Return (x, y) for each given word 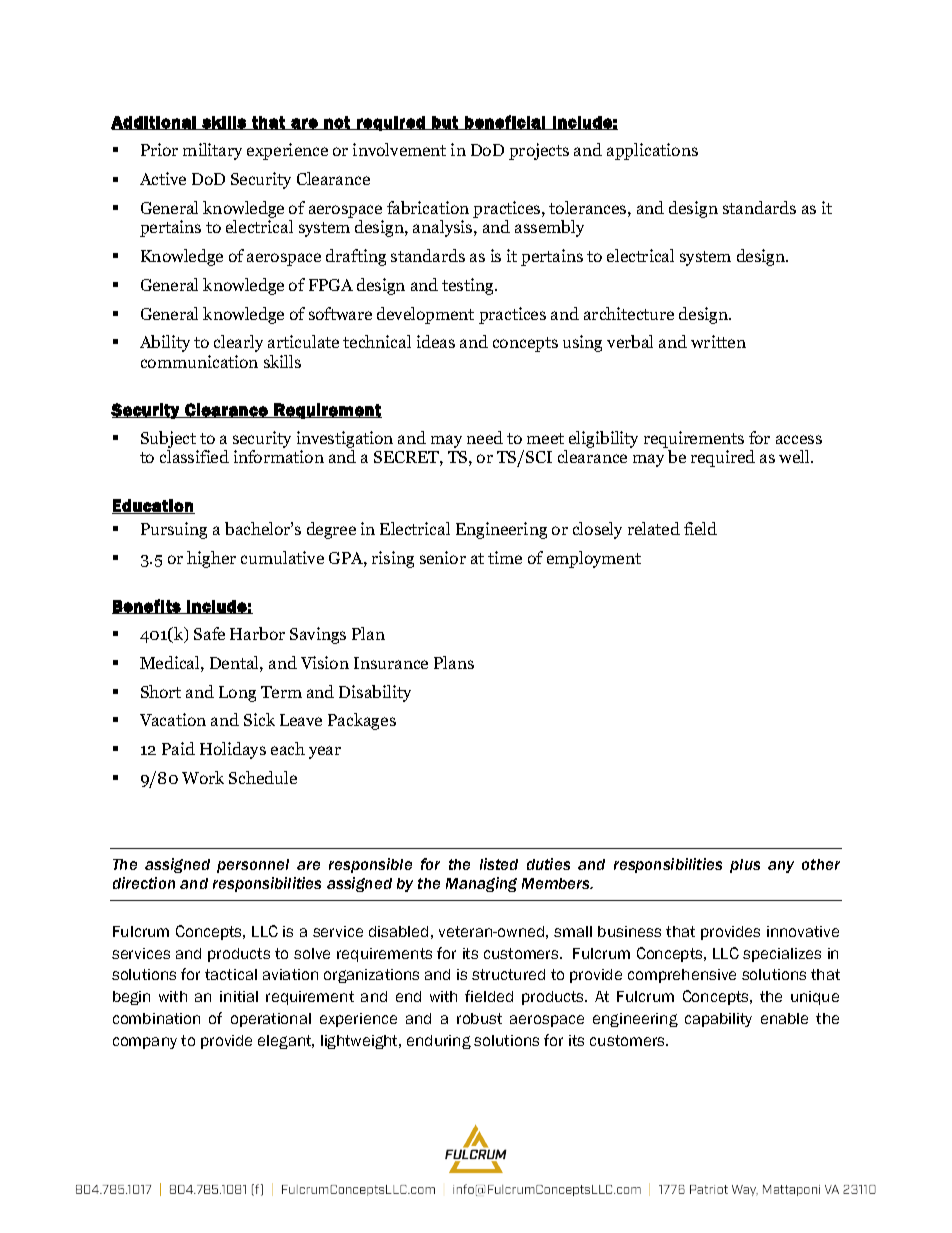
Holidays (233, 750)
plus (745, 866)
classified (194, 456)
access (799, 439)
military (212, 151)
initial (239, 996)
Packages (362, 721)
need (485, 437)
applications (652, 151)
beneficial (505, 122)
